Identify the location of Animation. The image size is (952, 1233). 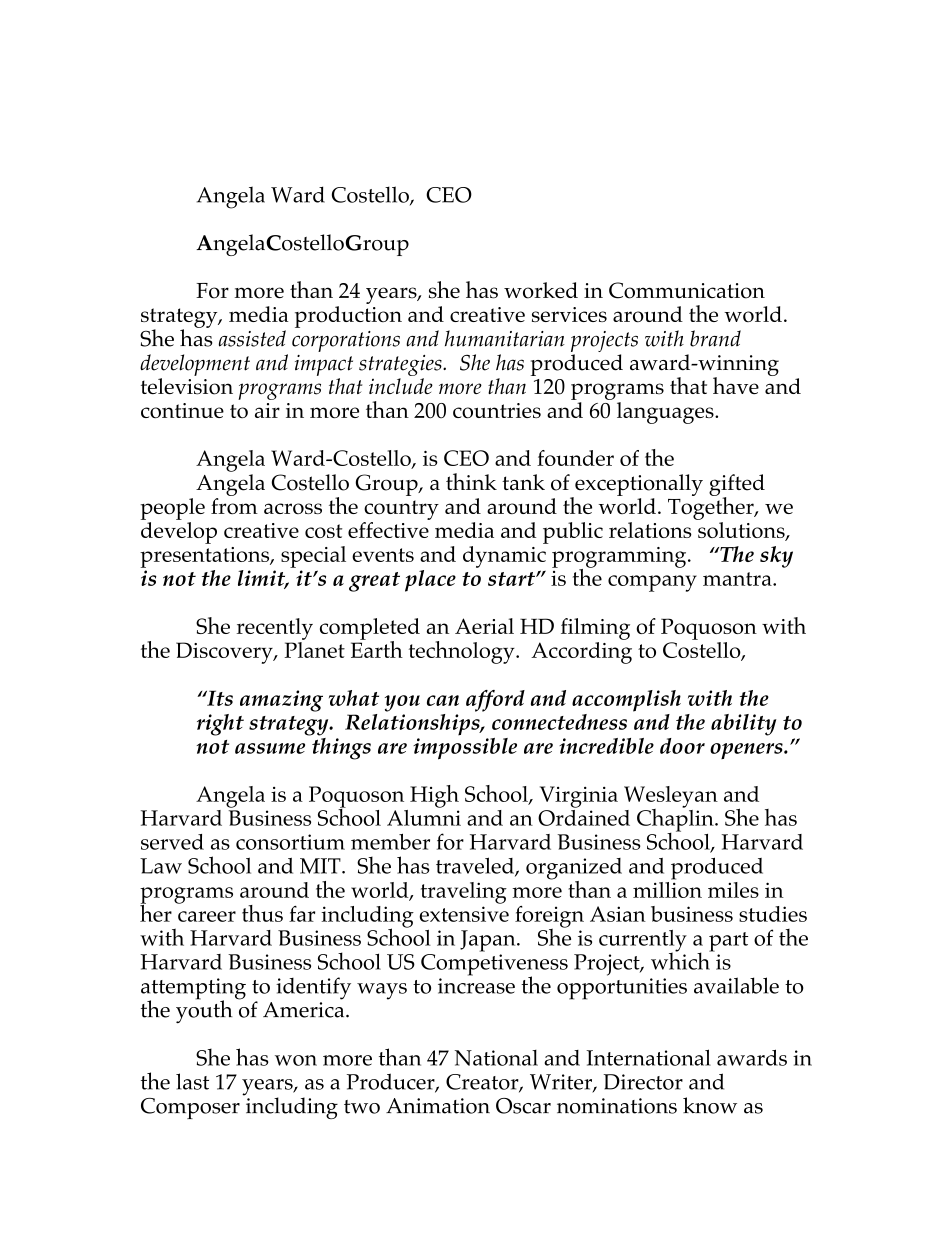
(438, 1106).
